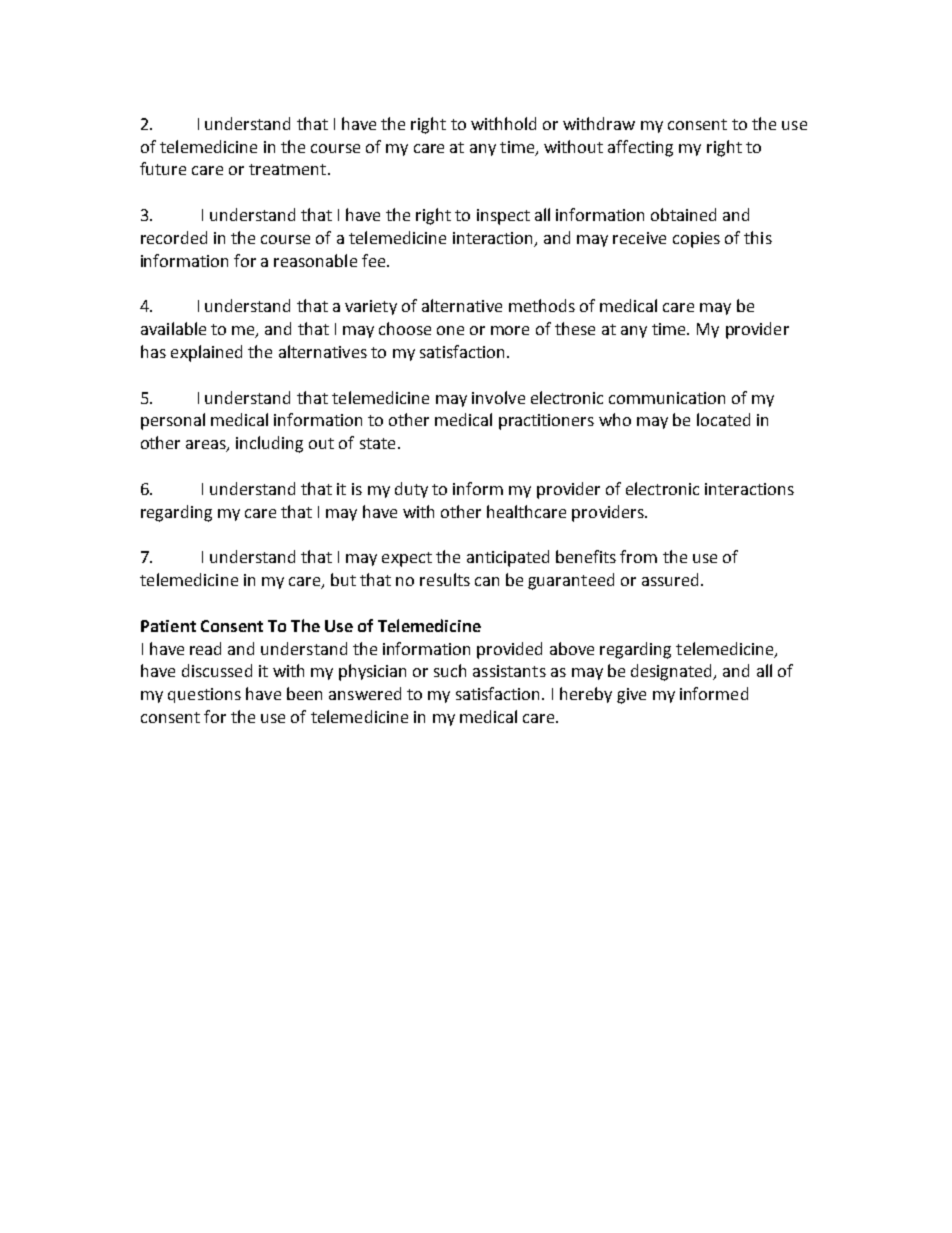 This document has height=1233, width=952. Describe the element at coordinates (696, 240) in the document. I see `copies` at that location.
